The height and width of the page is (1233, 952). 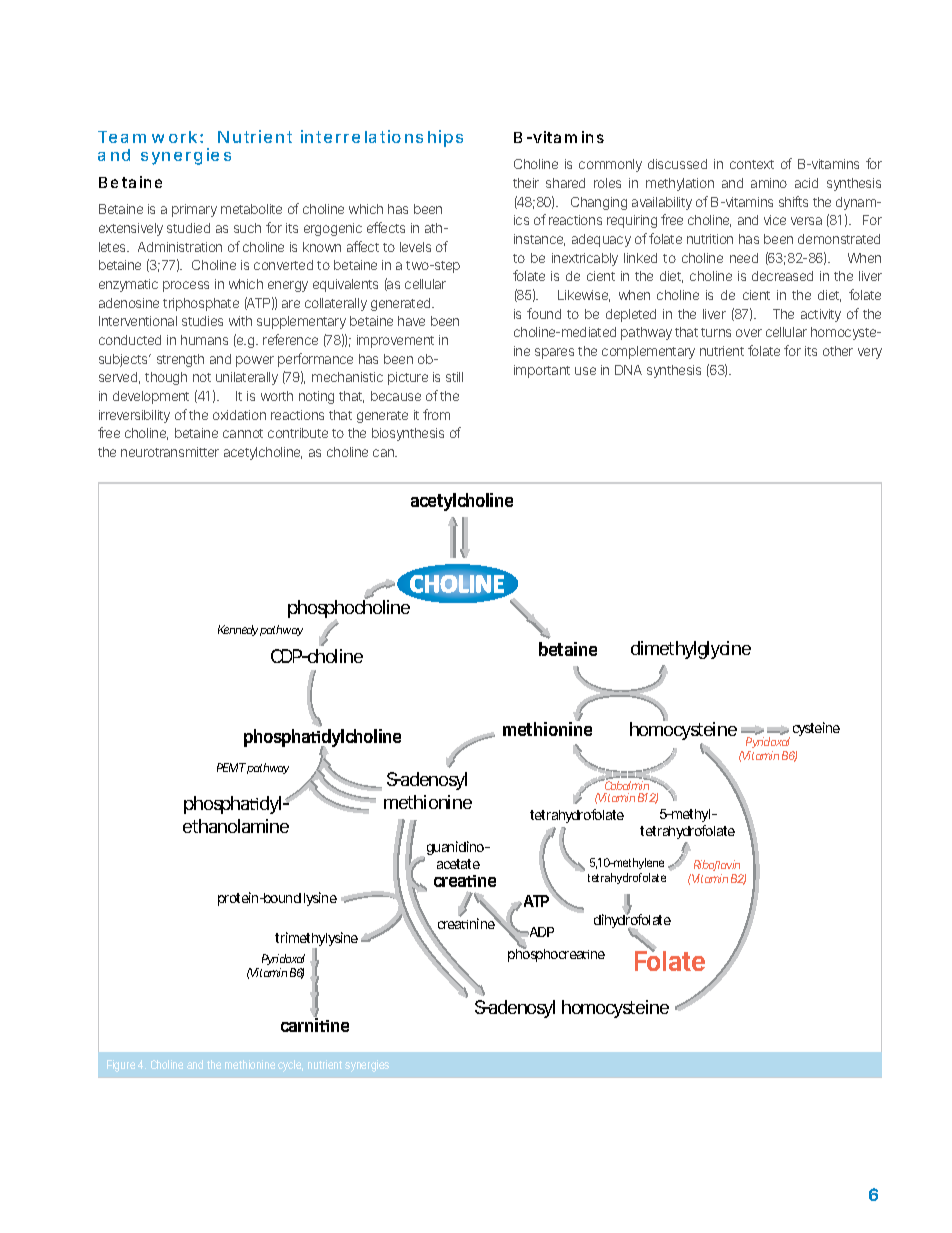 What do you see at coordinates (382, 138) in the page?
I see `interrelationships` at bounding box center [382, 138].
